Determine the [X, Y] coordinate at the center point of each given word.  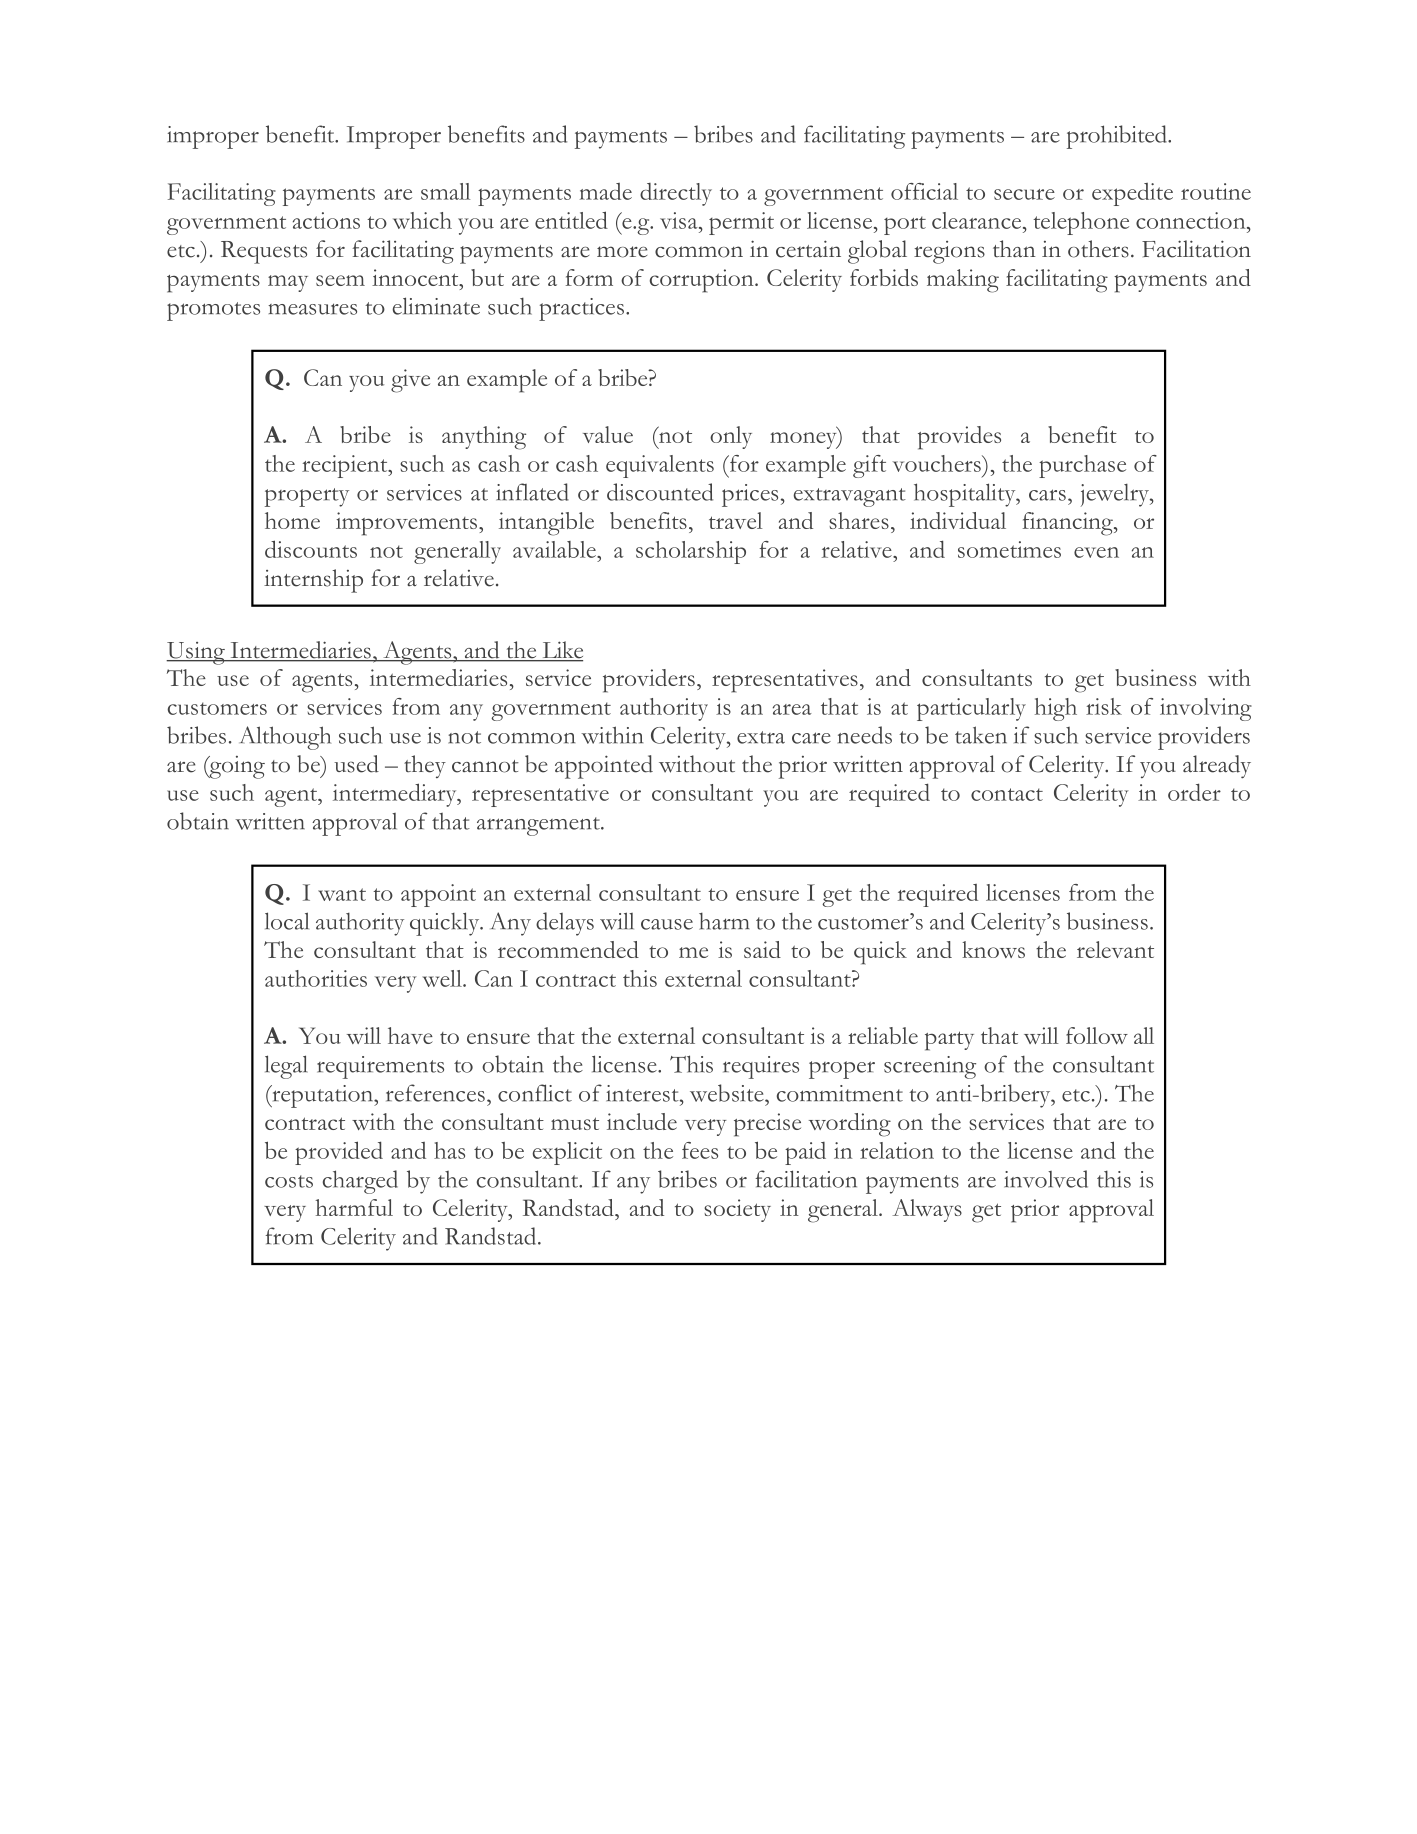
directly [676, 194]
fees [700, 1150]
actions [326, 220]
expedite [1132, 194]
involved [1046, 1179]
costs [289, 1181]
